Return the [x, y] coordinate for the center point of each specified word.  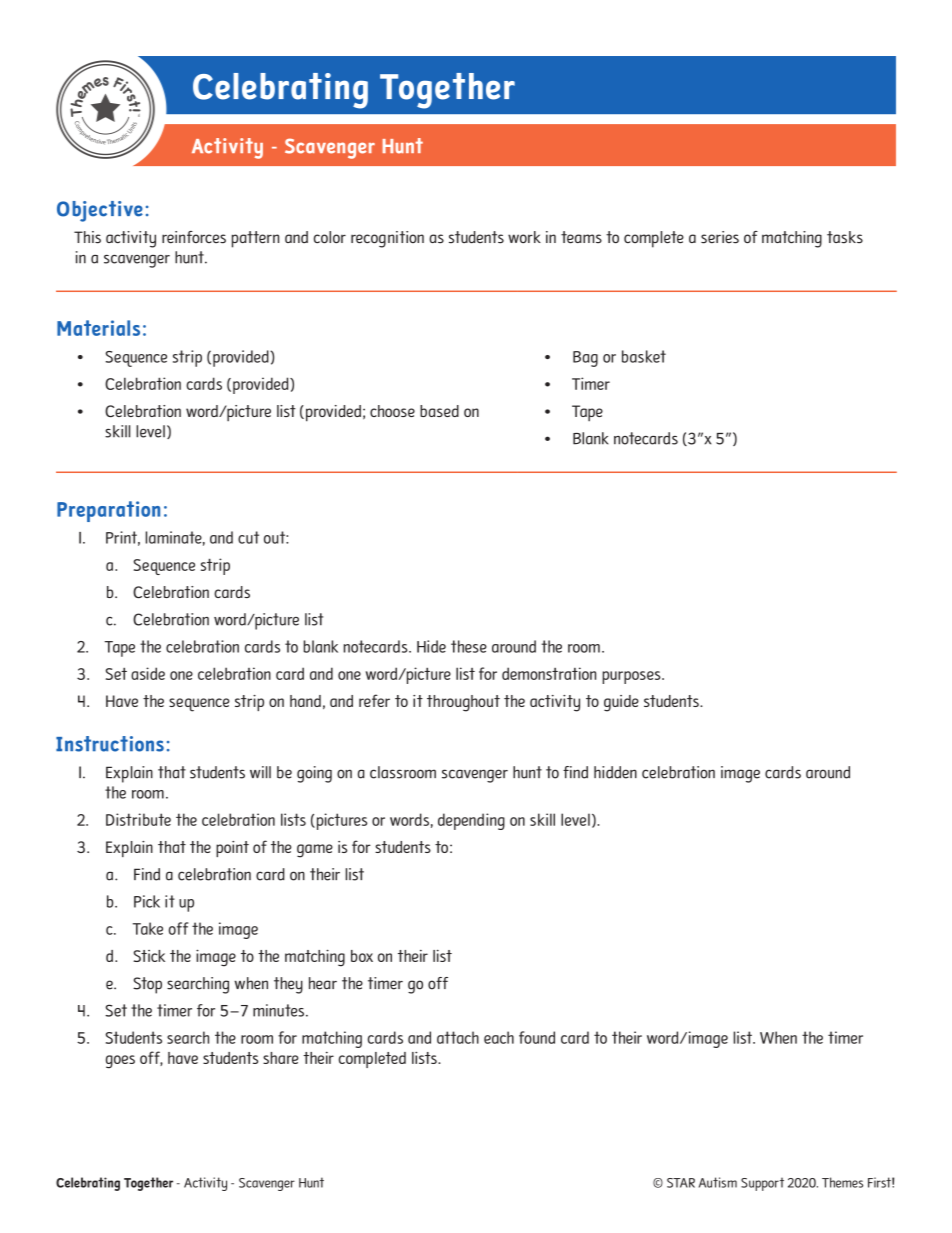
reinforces [194, 237]
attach [458, 1037]
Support [762, 1184]
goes [120, 1062]
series [720, 237]
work [524, 237]
